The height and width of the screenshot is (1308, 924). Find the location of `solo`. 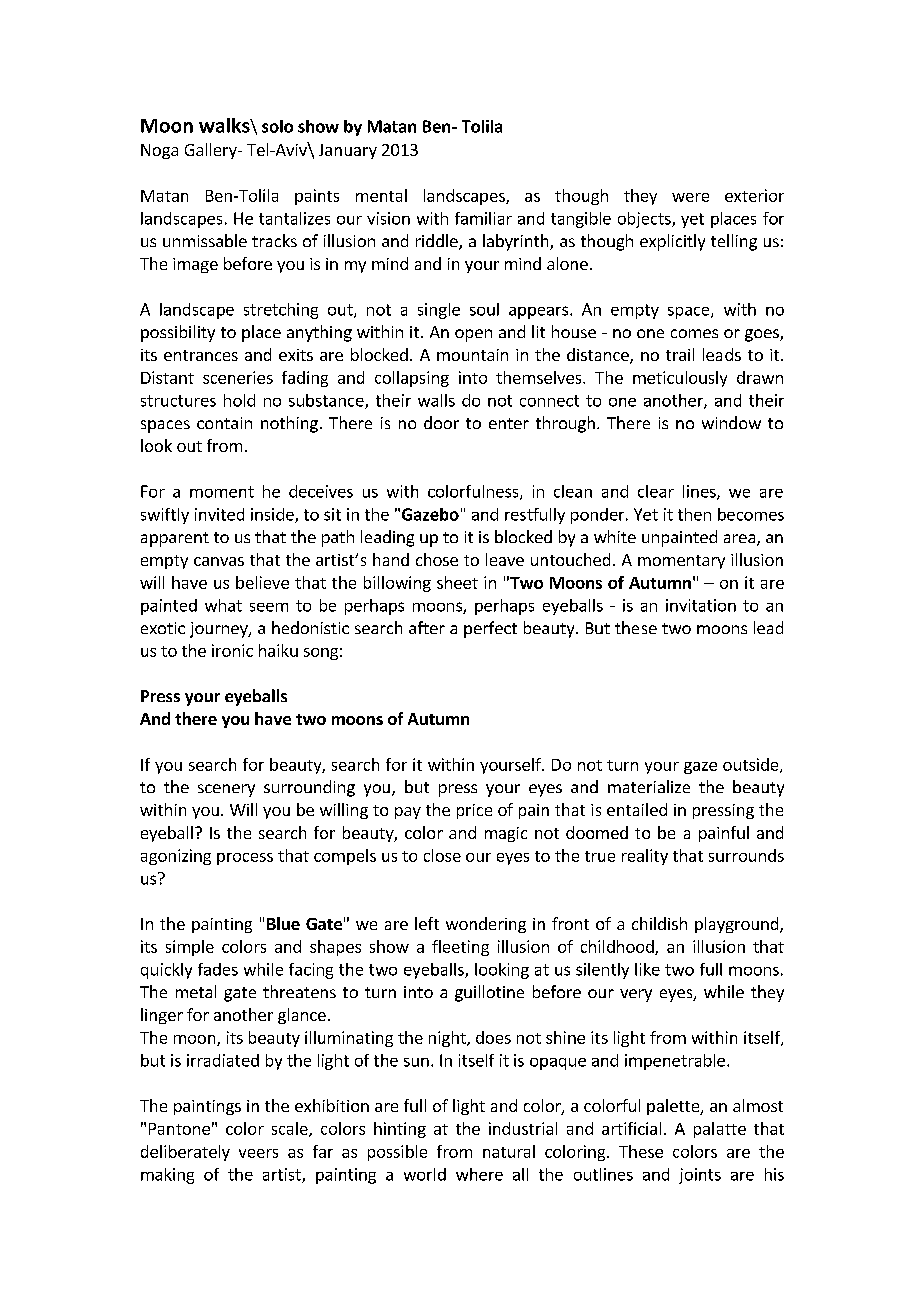

solo is located at coordinates (277, 126).
